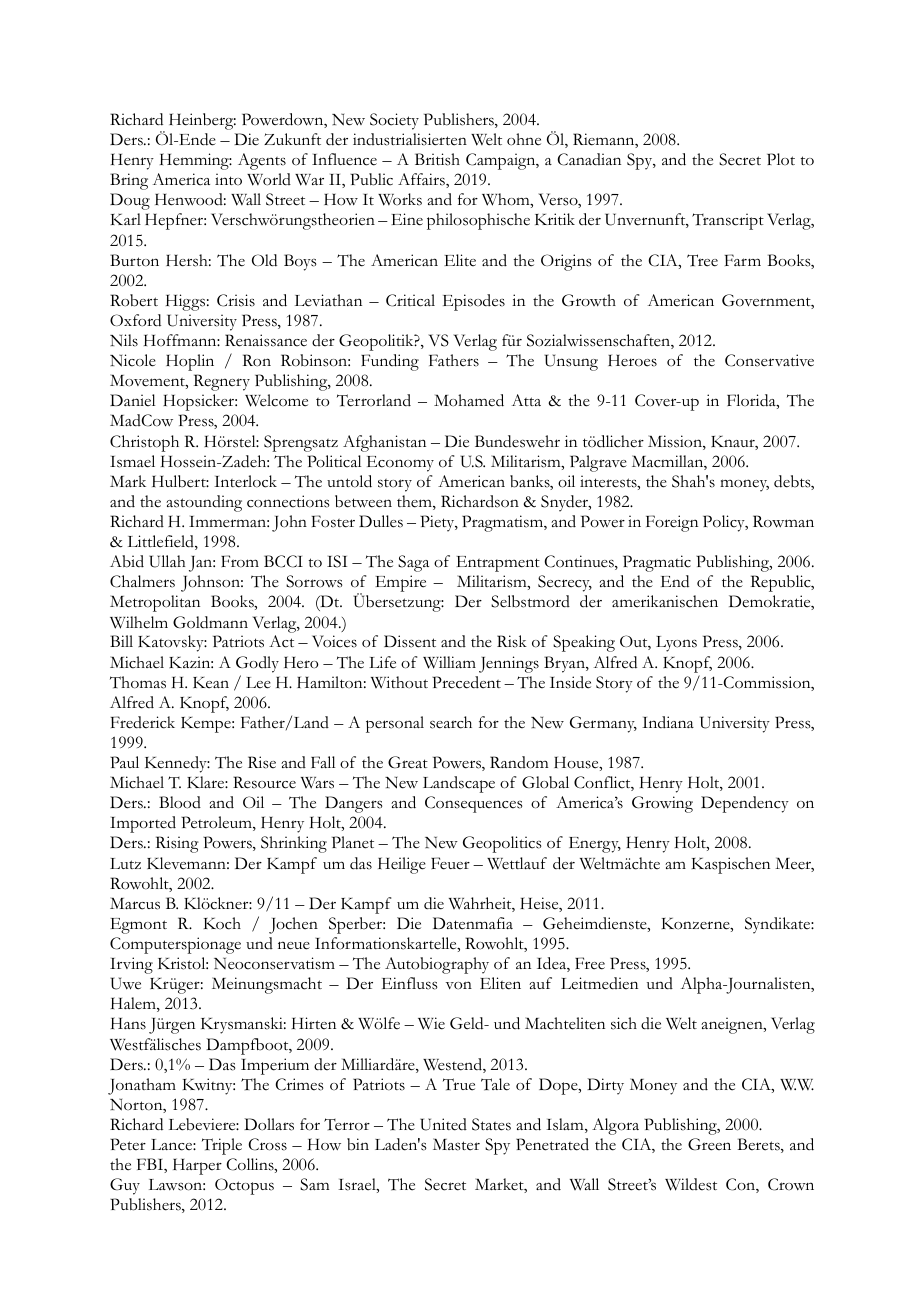 The image size is (924, 1308). I want to click on Harper, so click(197, 1166).
